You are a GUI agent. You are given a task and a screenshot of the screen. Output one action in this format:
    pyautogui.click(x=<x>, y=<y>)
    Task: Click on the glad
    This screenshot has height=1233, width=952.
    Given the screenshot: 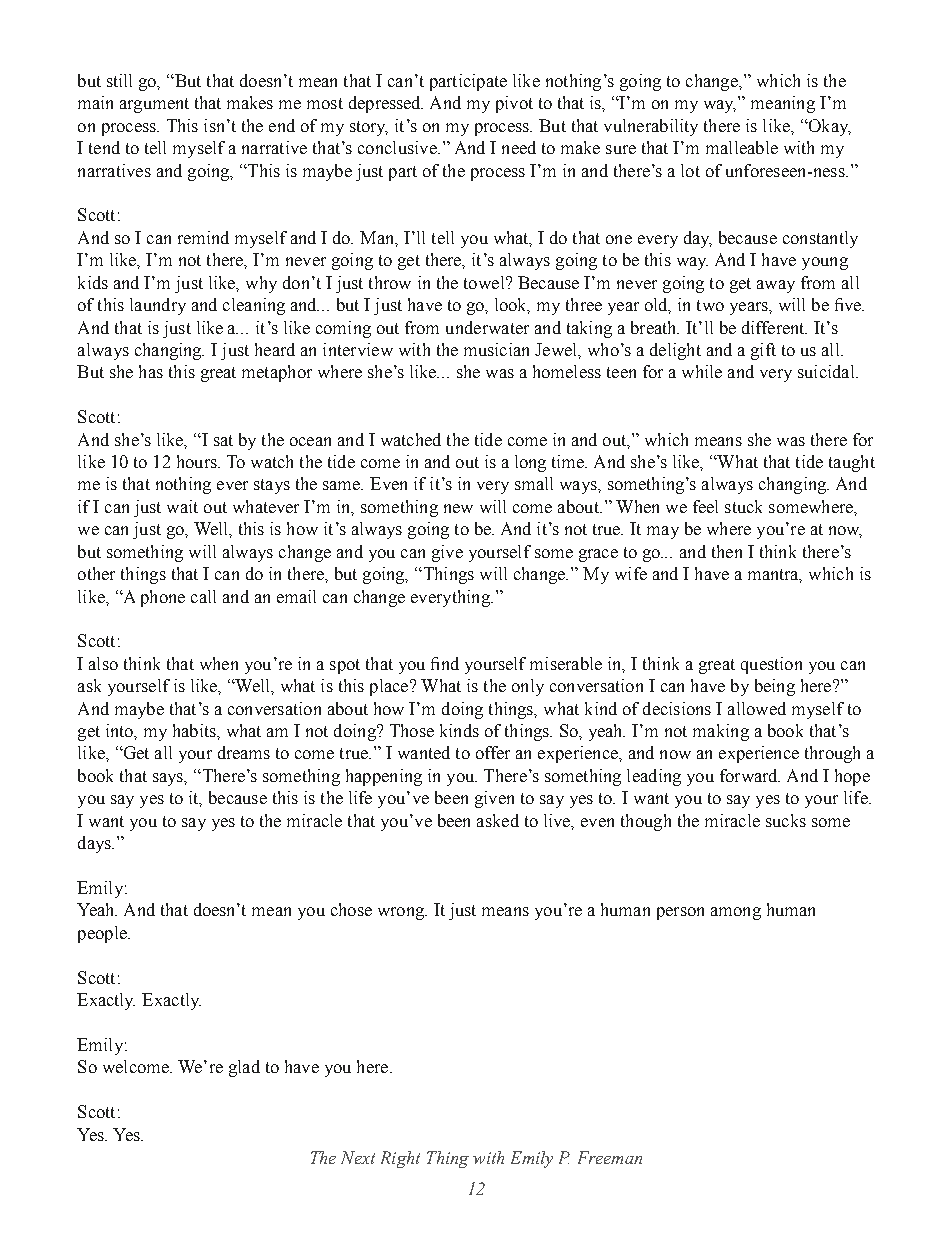 What is the action you would take?
    pyautogui.click(x=244, y=1068)
